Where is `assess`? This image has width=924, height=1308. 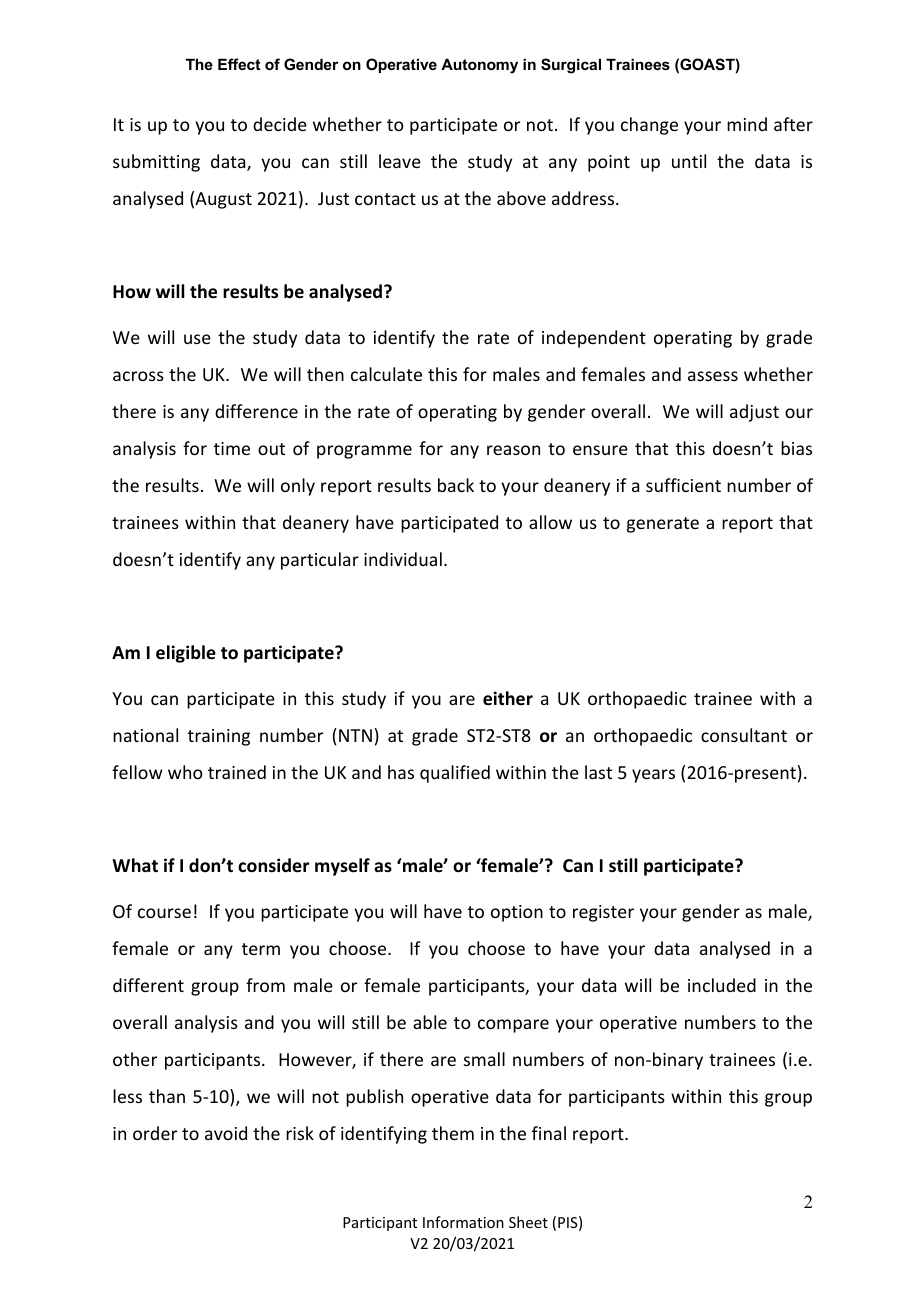 assess is located at coordinates (713, 376).
